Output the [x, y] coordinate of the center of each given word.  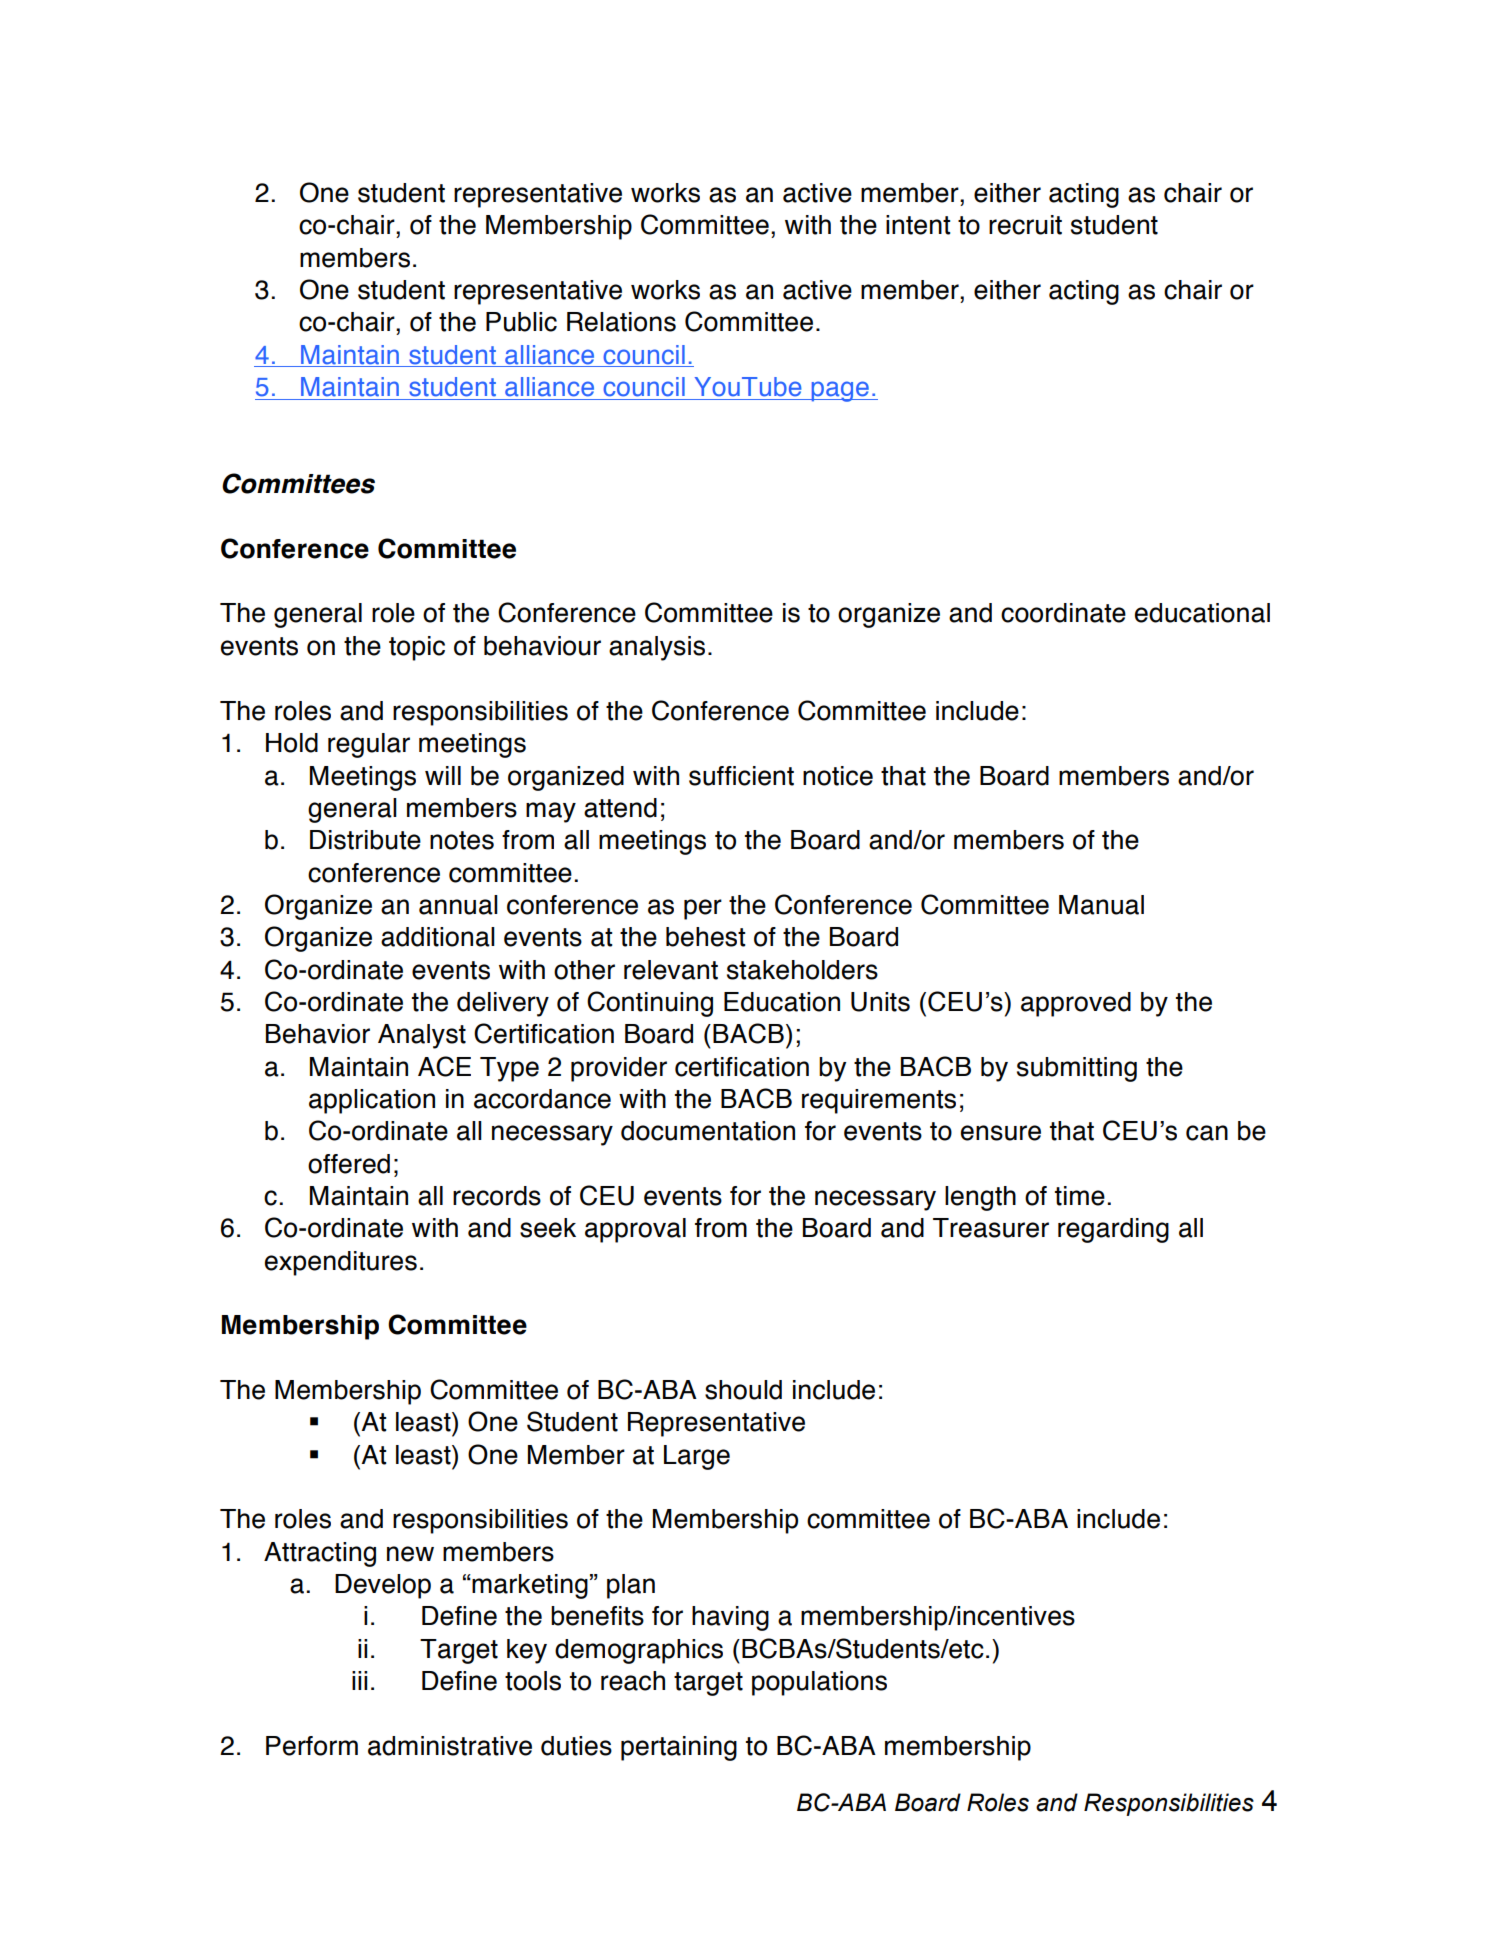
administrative [450, 1746]
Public [521, 322]
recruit [1025, 225]
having [730, 1618]
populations [819, 1683]
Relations [621, 322]
